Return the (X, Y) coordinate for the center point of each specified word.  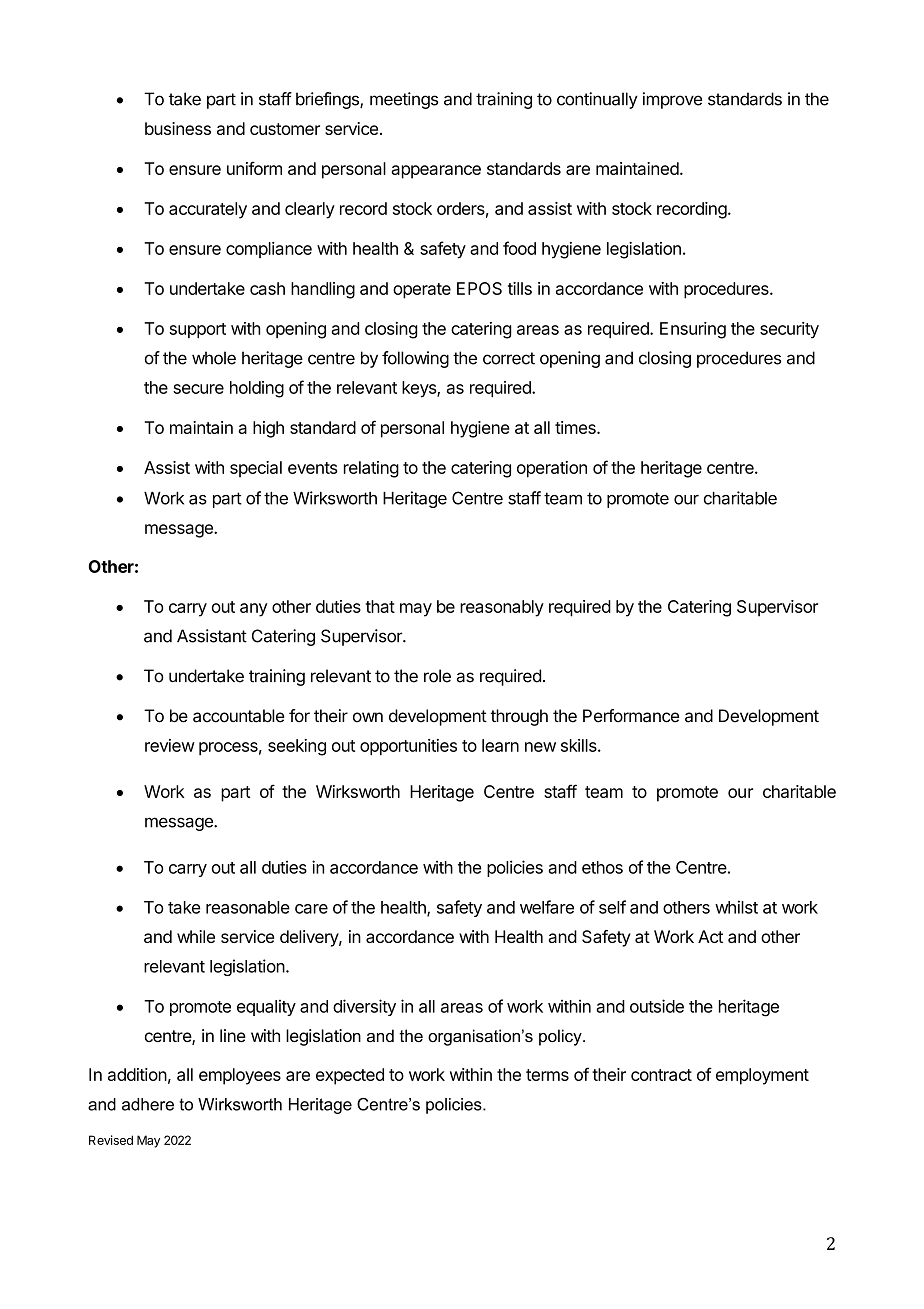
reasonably (502, 608)
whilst (736, 907)
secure (198, 389)
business (178, 128)
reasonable (248, 907)
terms (547, 1075)
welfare (547, 907)
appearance (436, 172)
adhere (148, 1104)
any (254, 610)
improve (672, 100)
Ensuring (693, 330)
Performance (631, 716)
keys (420, 389)
